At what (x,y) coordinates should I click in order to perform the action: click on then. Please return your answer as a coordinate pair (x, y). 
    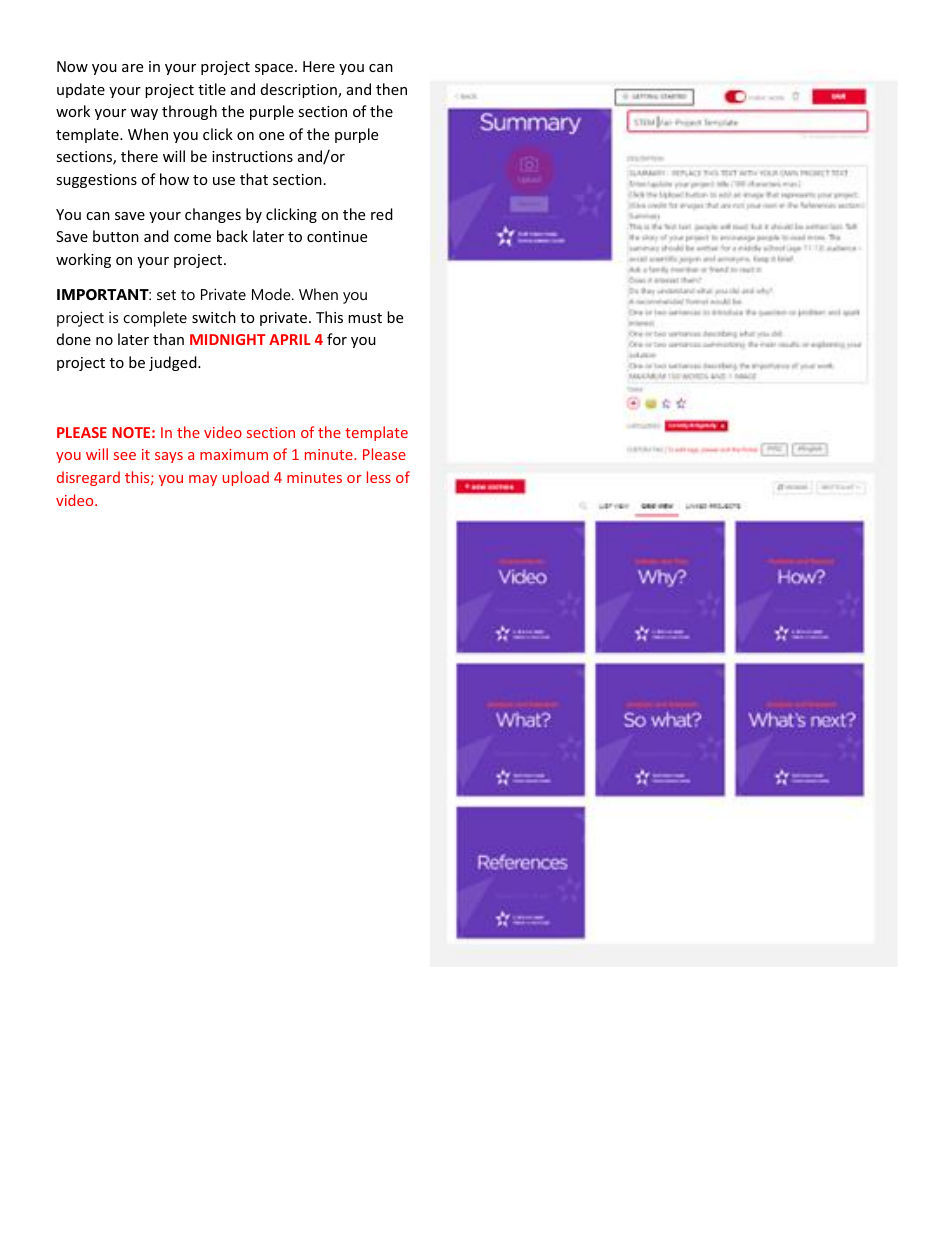
    Looking at the image, I should click on (391, 89).
